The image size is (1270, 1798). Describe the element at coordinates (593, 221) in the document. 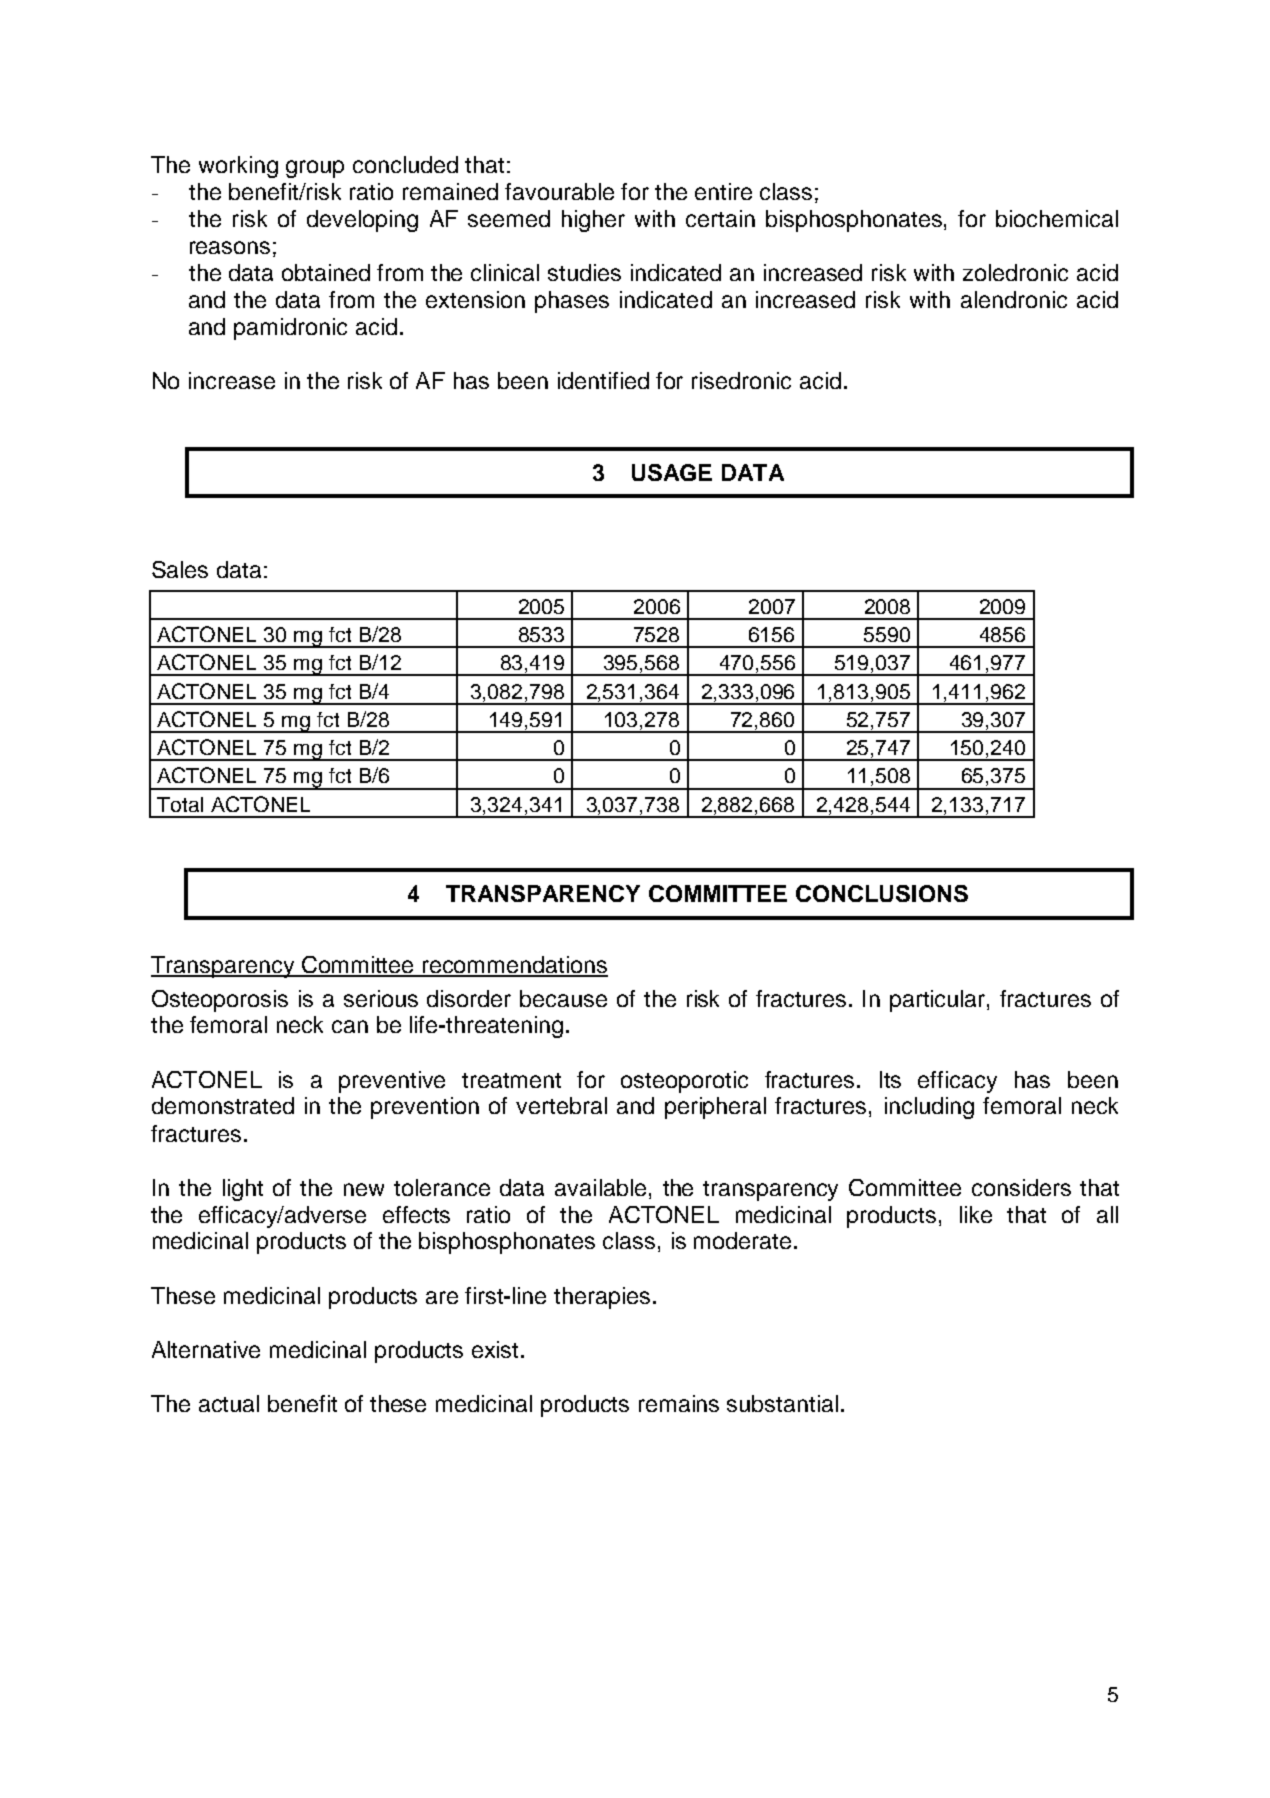

I see `higher` at that location.
